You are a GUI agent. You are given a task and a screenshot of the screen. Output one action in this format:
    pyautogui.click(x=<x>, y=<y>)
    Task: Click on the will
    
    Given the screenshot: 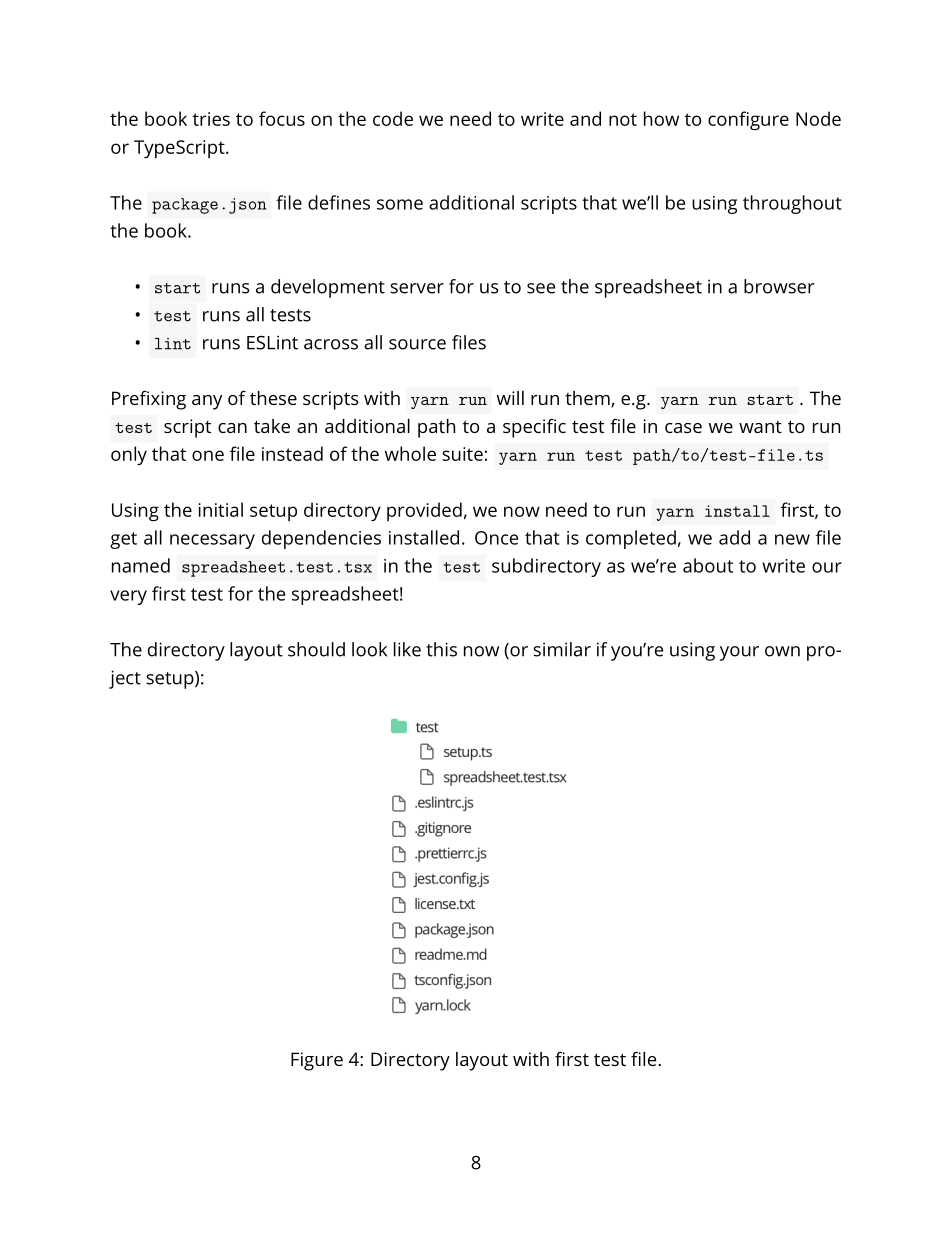 What is the action you would take?
    pyautogui.click(x=510, y=398)
